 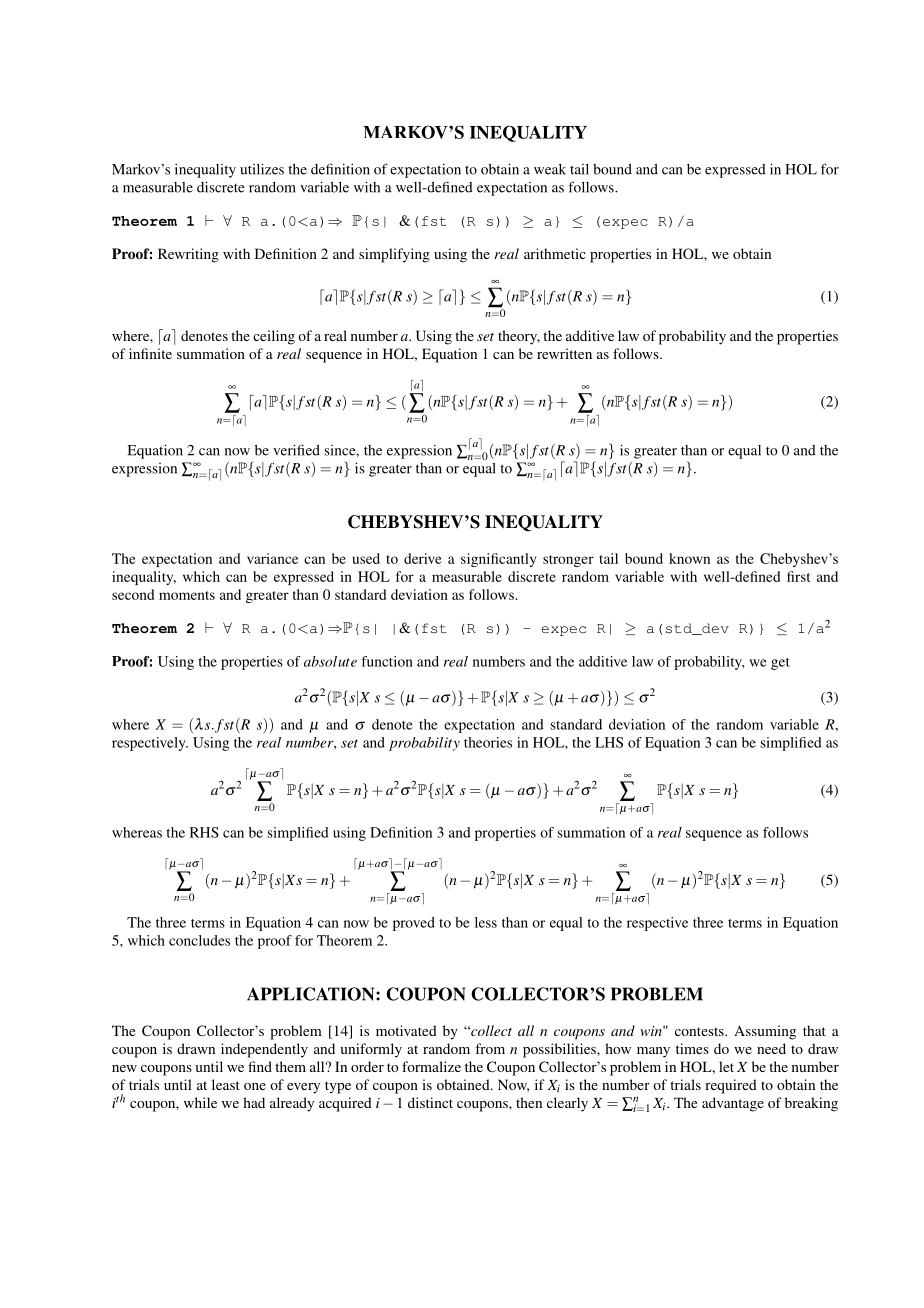 I want to click on moments, so click(x=187, y=595).
